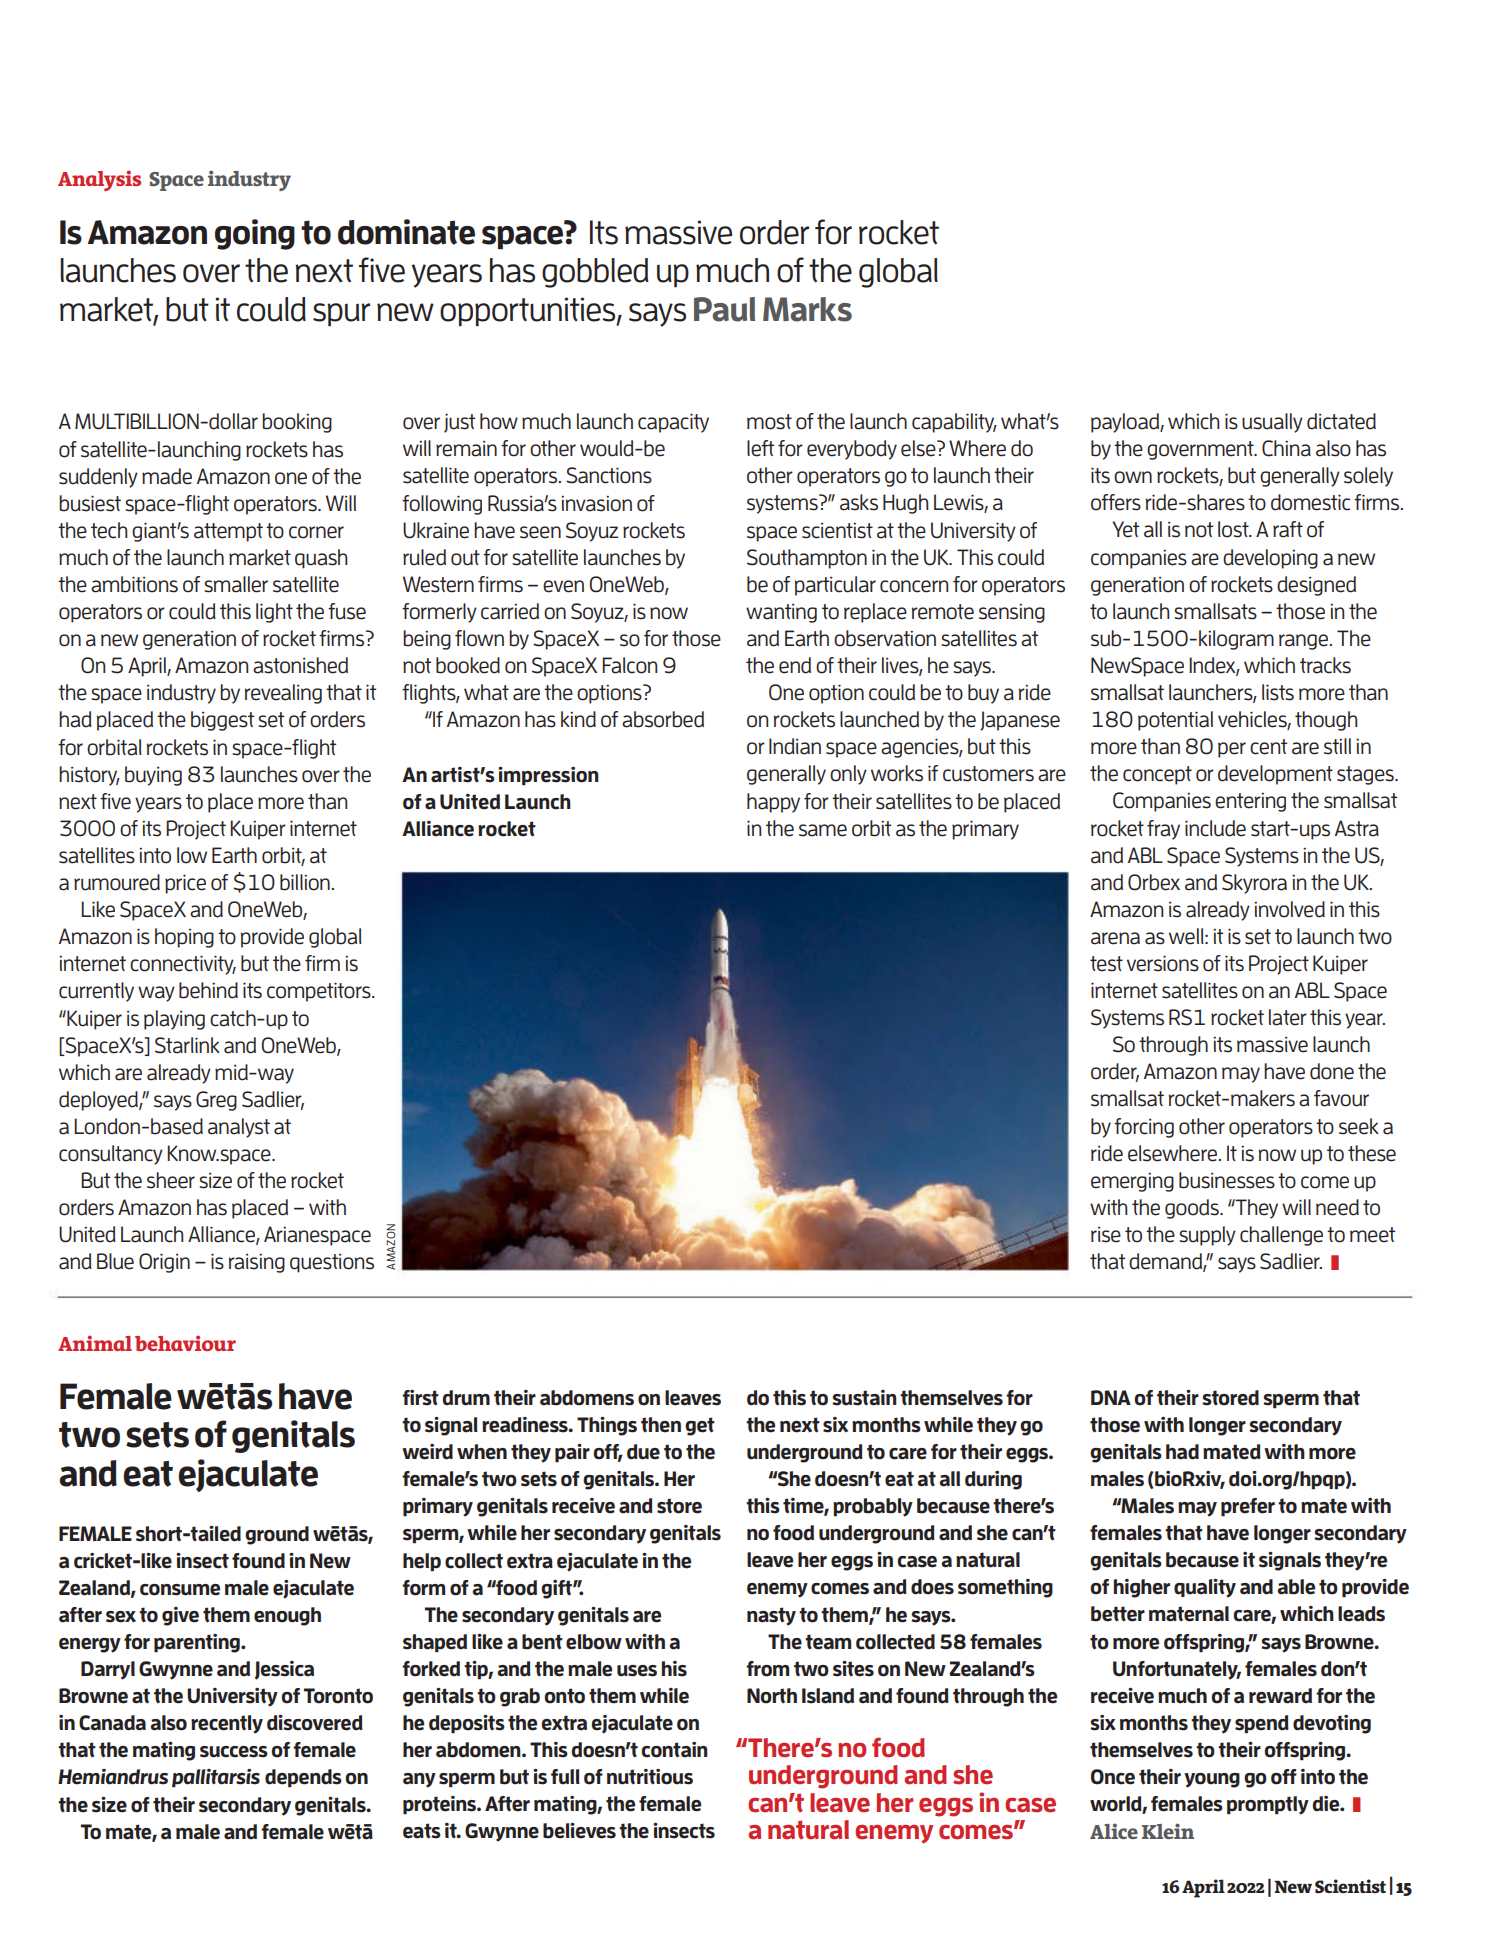 Image resolution: width=1485 pixels, height=1953 pixels. I want to click on contain, so click(674, 1750).
